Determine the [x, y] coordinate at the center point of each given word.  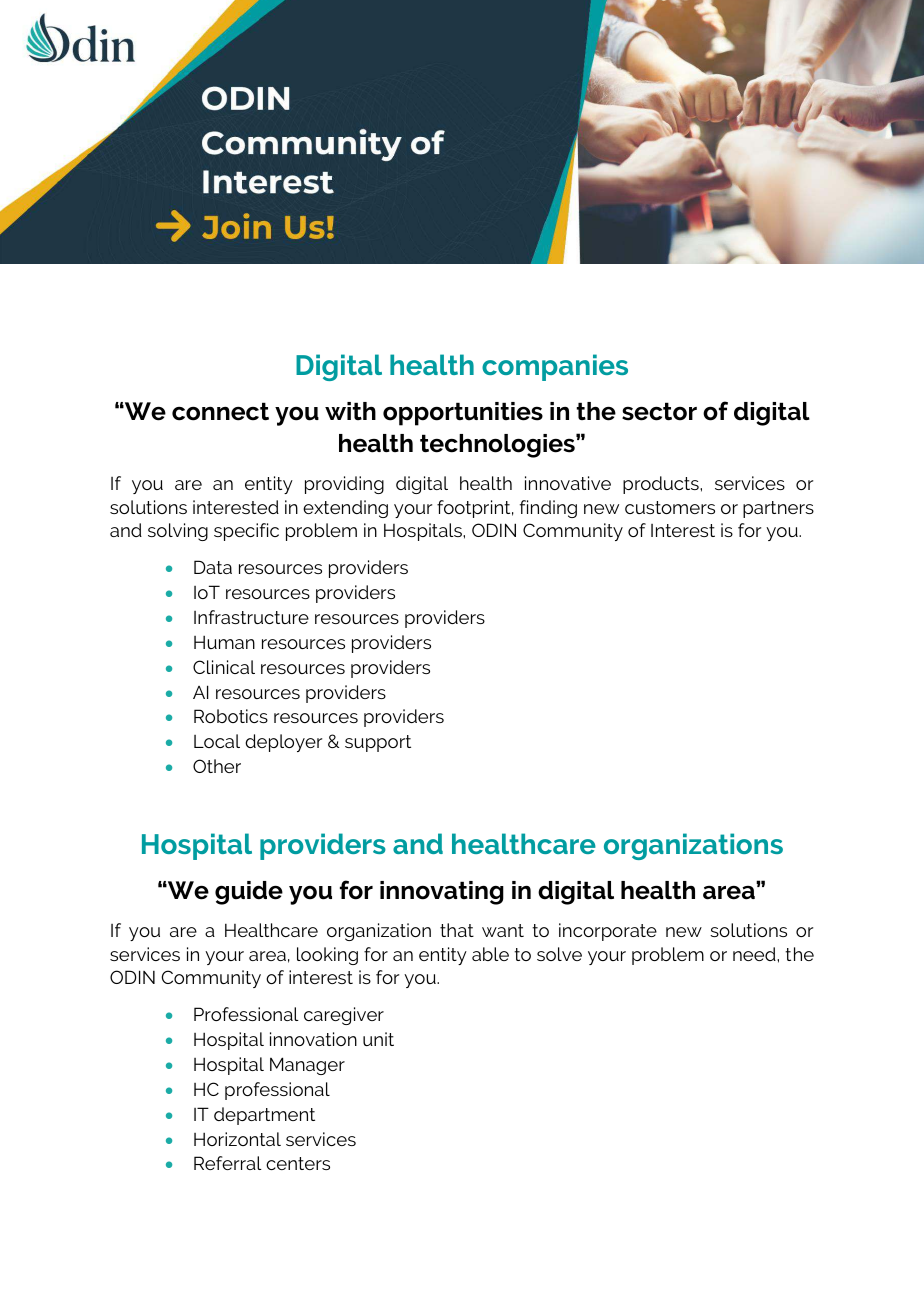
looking [327, 956]
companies [555, 367]
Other [217, 766]
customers [670, 507]
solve [559, 954]
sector [659, 411]
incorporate [608, 932]
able [490, 954]
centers [298, 1163]
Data [213, 567]
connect [220, 411]
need [755, 954]
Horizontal [237, 1139]
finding [548, 509]
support [378, 743]
